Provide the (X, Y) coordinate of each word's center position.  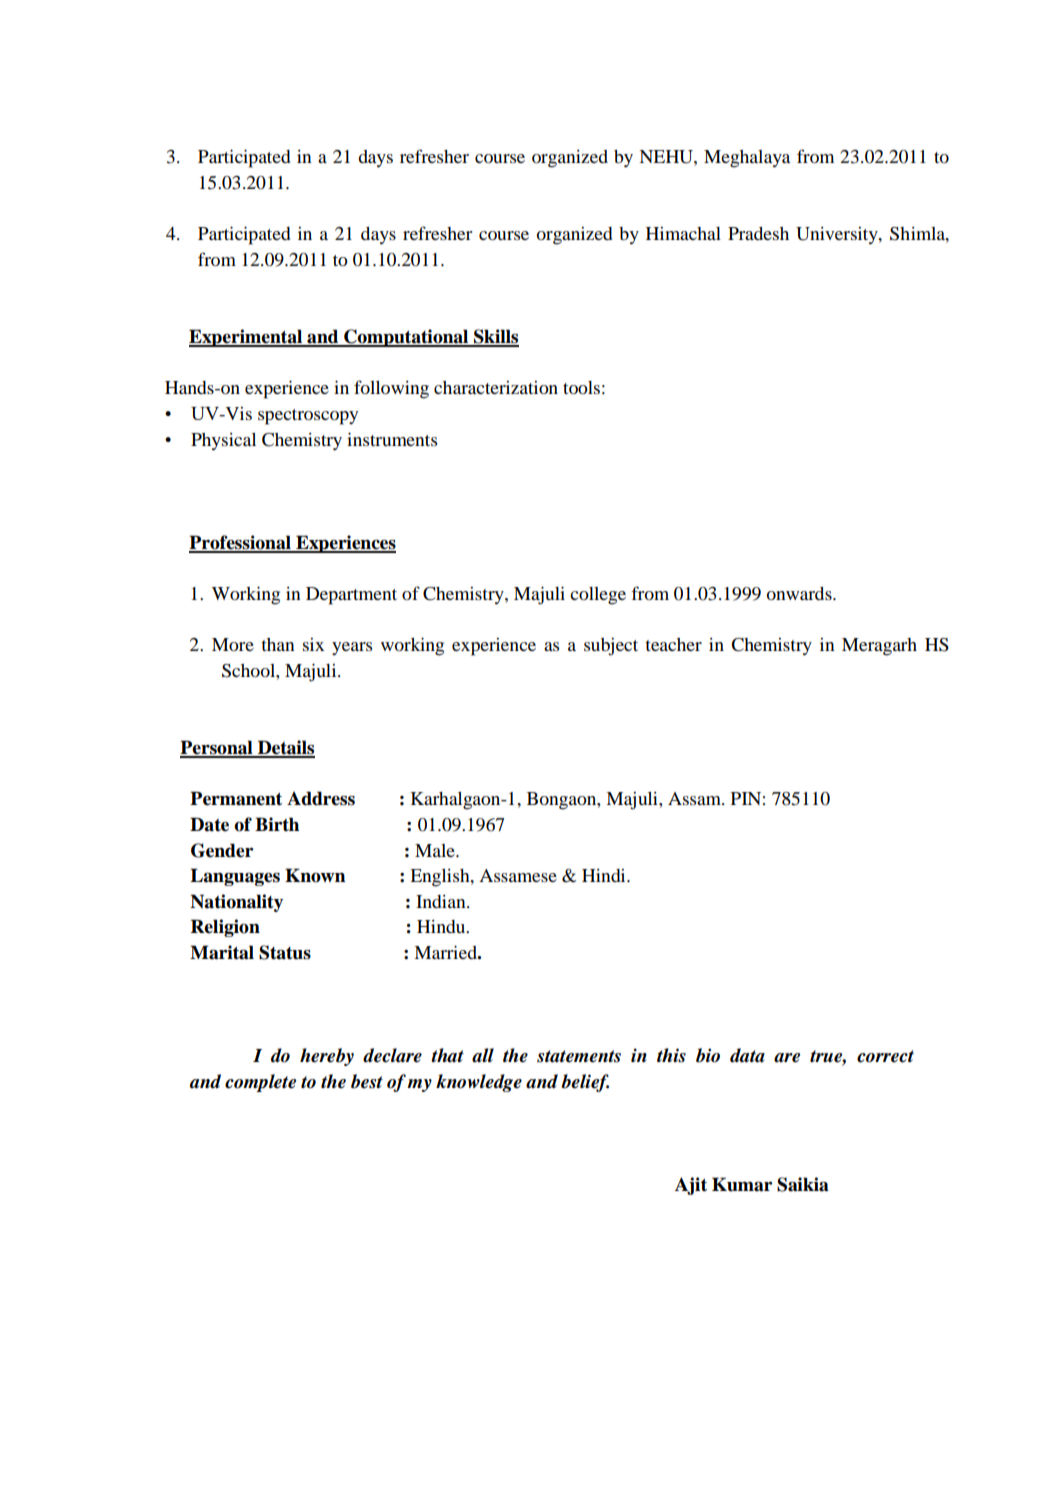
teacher (673, 644)
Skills (495, 337)
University (838, 236)
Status (285, 952)
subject (611, 647)
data (747, 1055)
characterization (496, 387)
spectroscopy (308, 417)
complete (260, 1083)
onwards (800, 593)
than (278, 644)
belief (585, 1083)
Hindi (605, 875)
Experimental (247, 338)
